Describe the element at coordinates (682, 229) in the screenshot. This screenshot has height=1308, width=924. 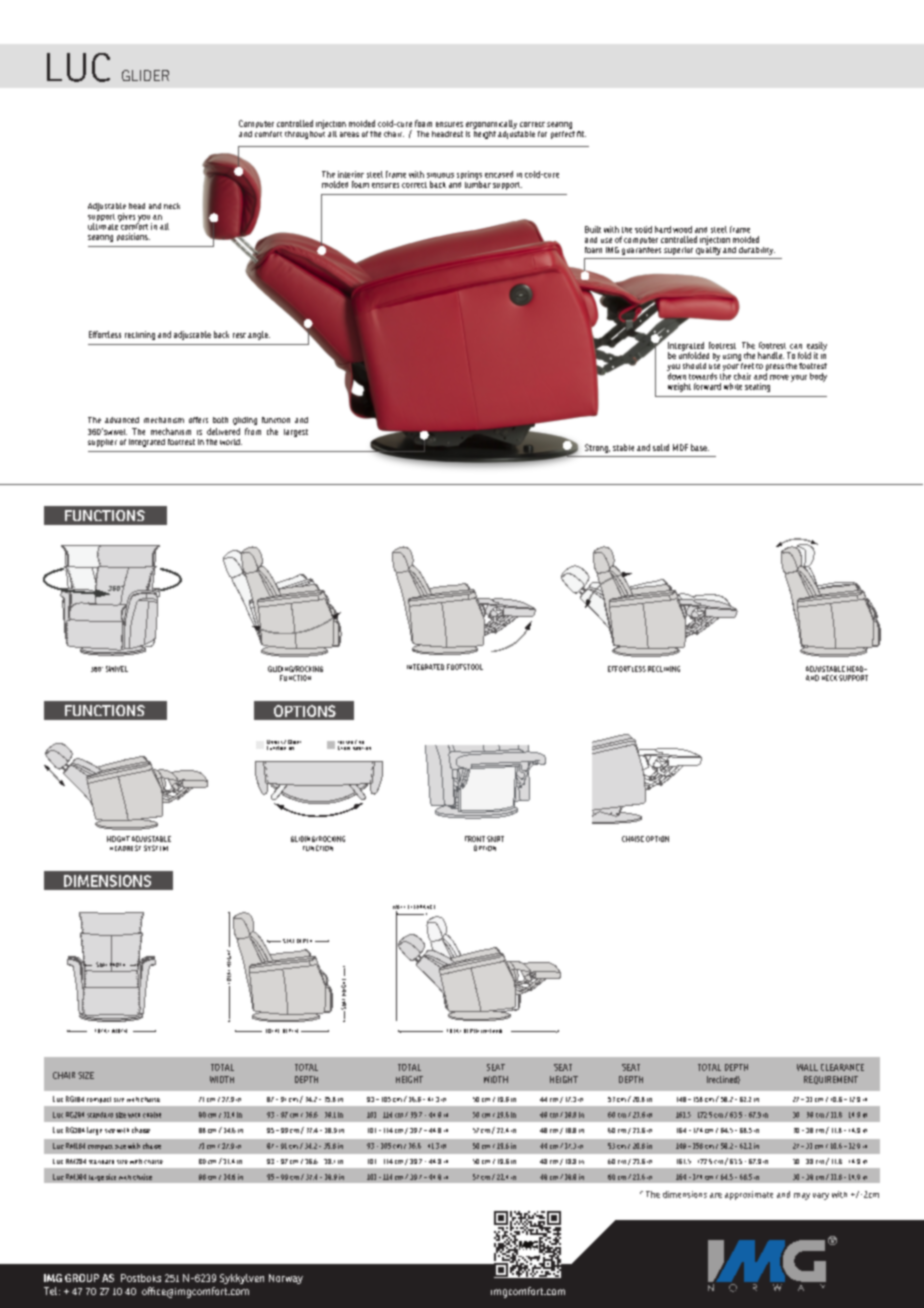
I see `wood` at that location.
